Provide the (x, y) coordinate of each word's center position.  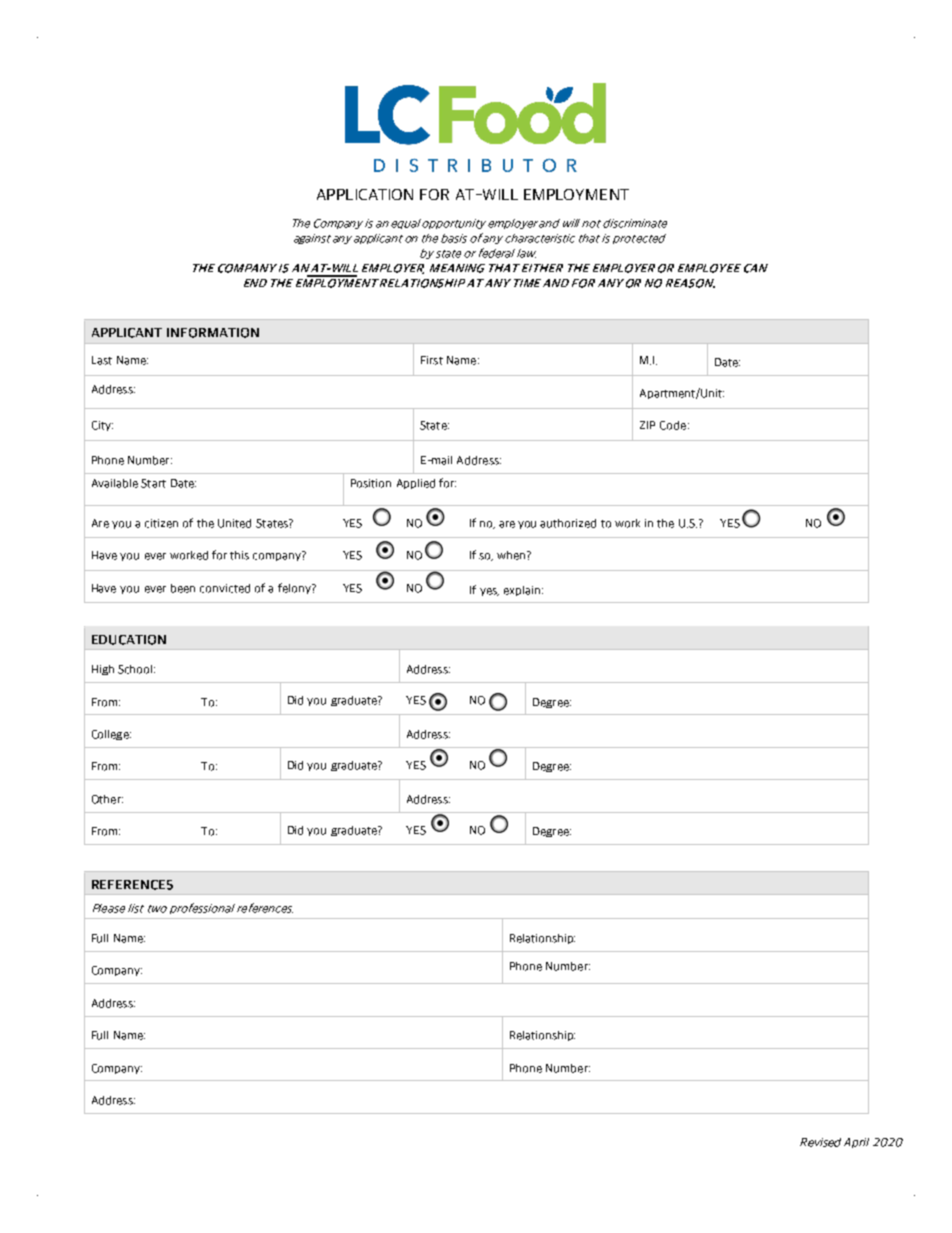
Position (371, 483)
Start (153, 483)
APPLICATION (365, 194)
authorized (568, 523)
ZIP (647, 425)
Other (107, 799)
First (432, 360)
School (136, 669)
